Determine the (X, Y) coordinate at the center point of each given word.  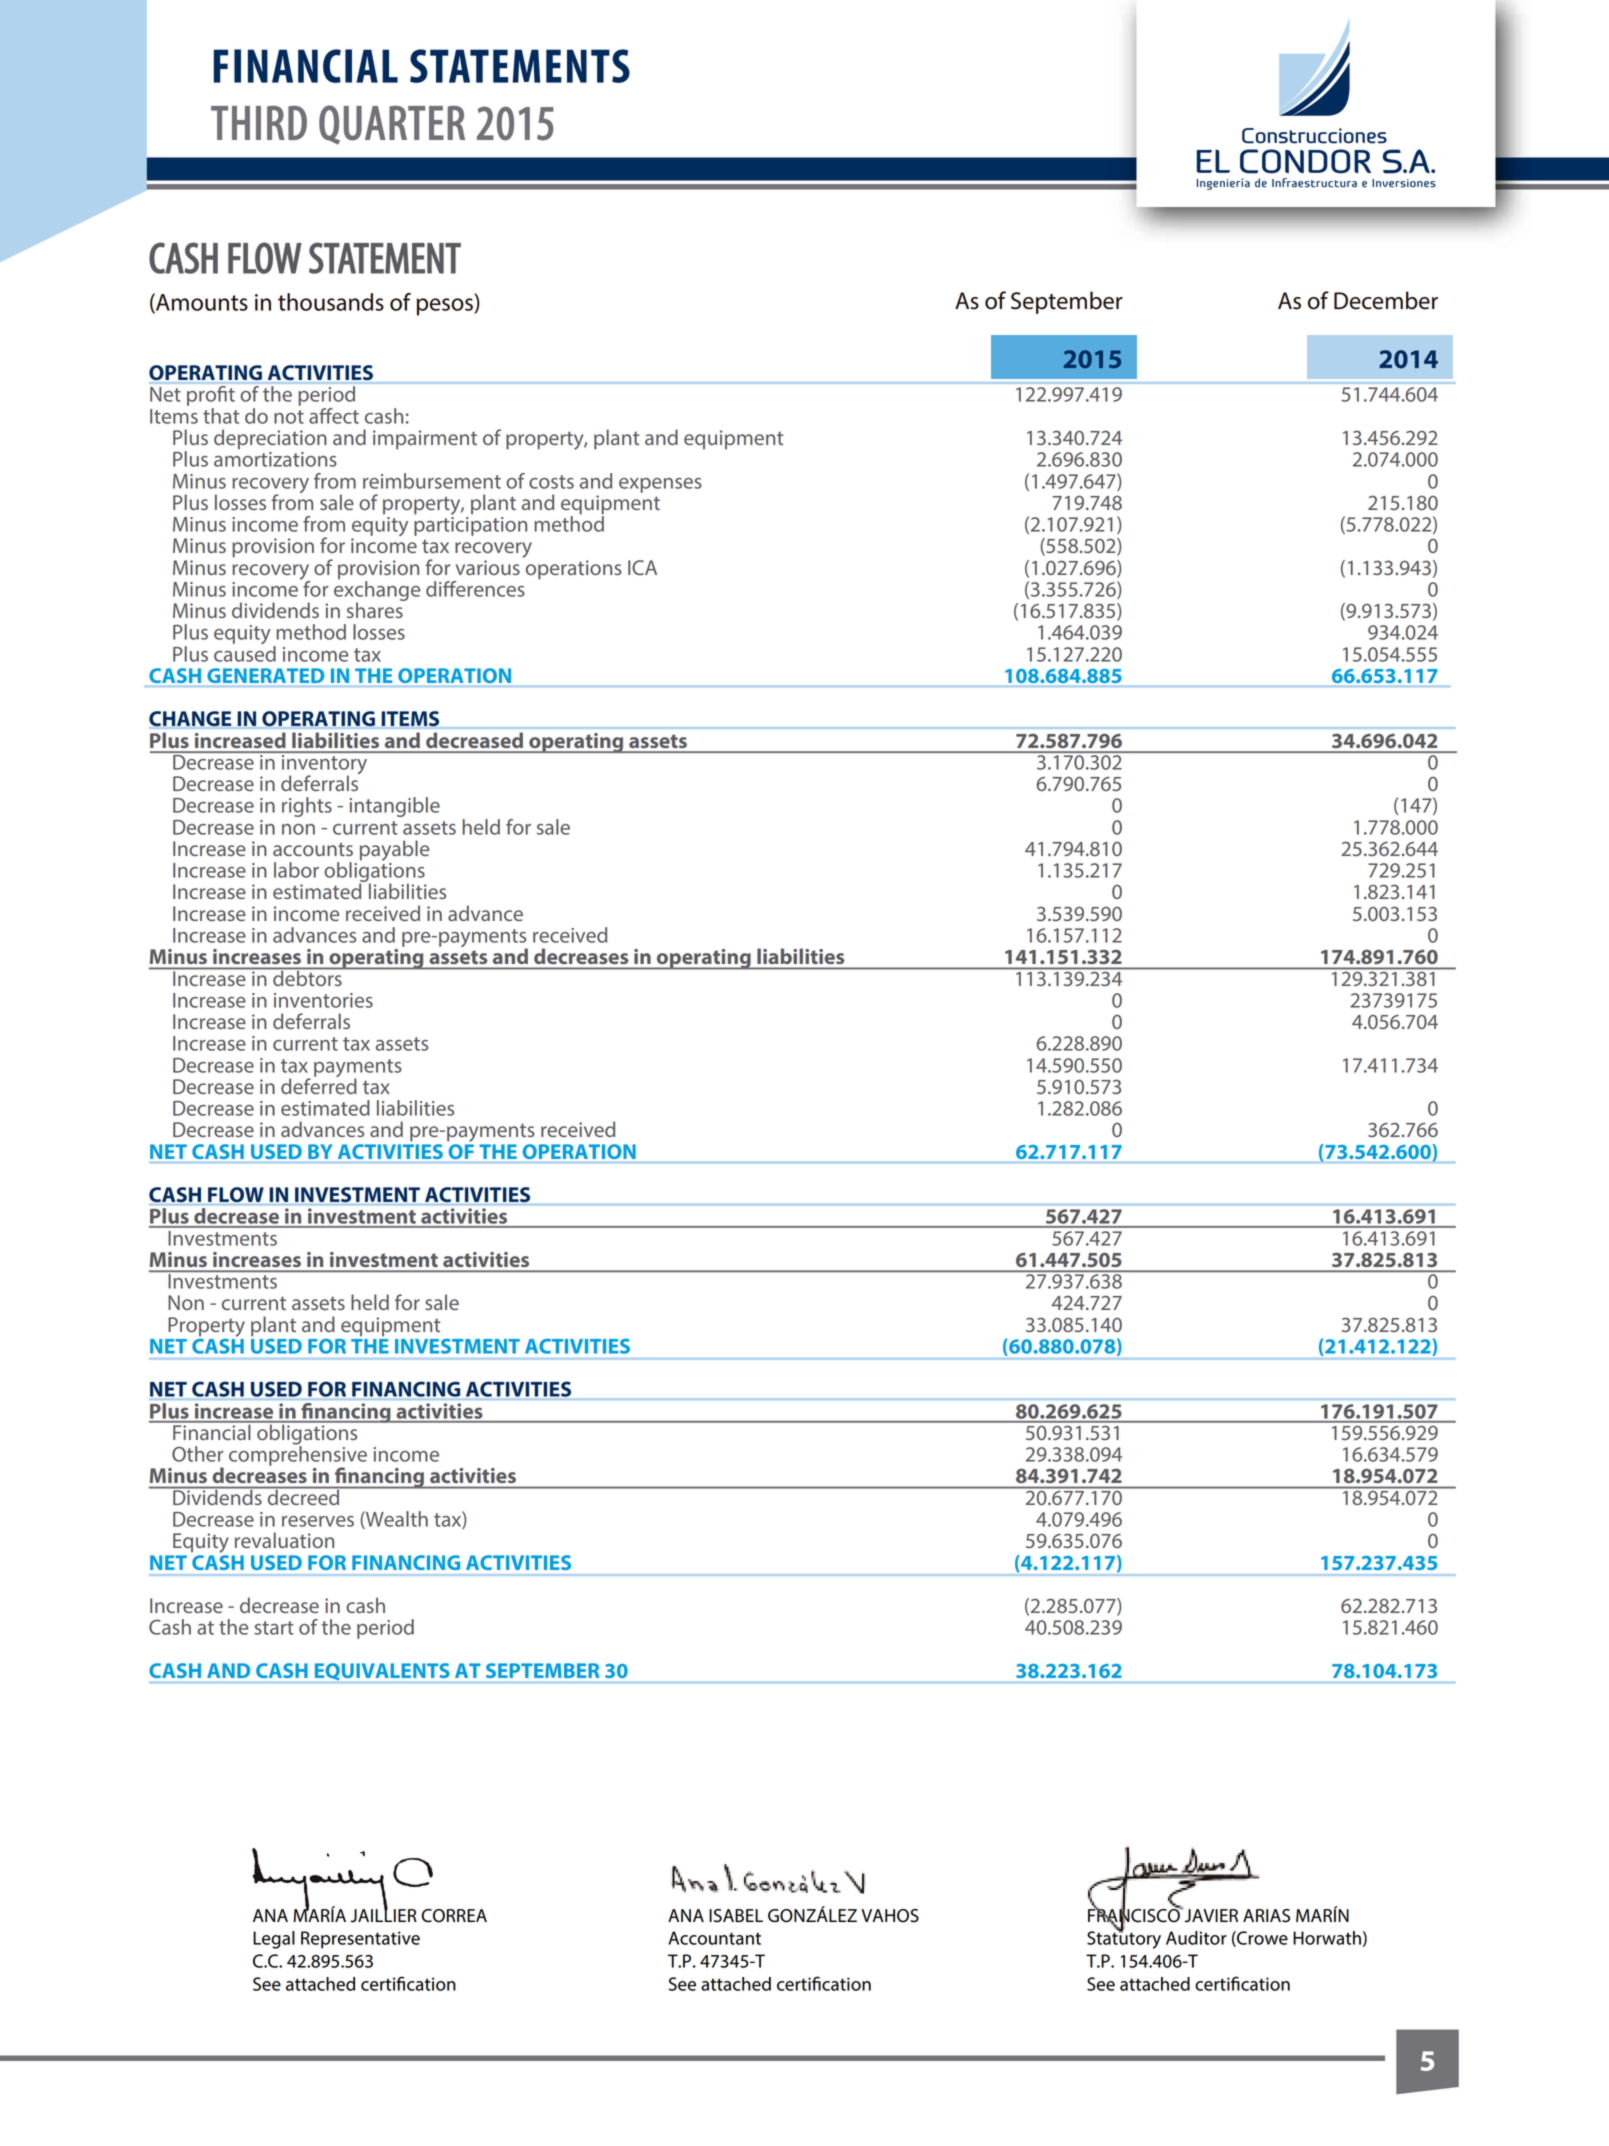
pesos (446, 307)
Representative (360, 1940)
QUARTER (392, 125)
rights (307, 807)
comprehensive (298, 1456)
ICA (642, 567)
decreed (303, 1496)
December (1386, 300)
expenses (660, 485)
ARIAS (1266, 1916)
